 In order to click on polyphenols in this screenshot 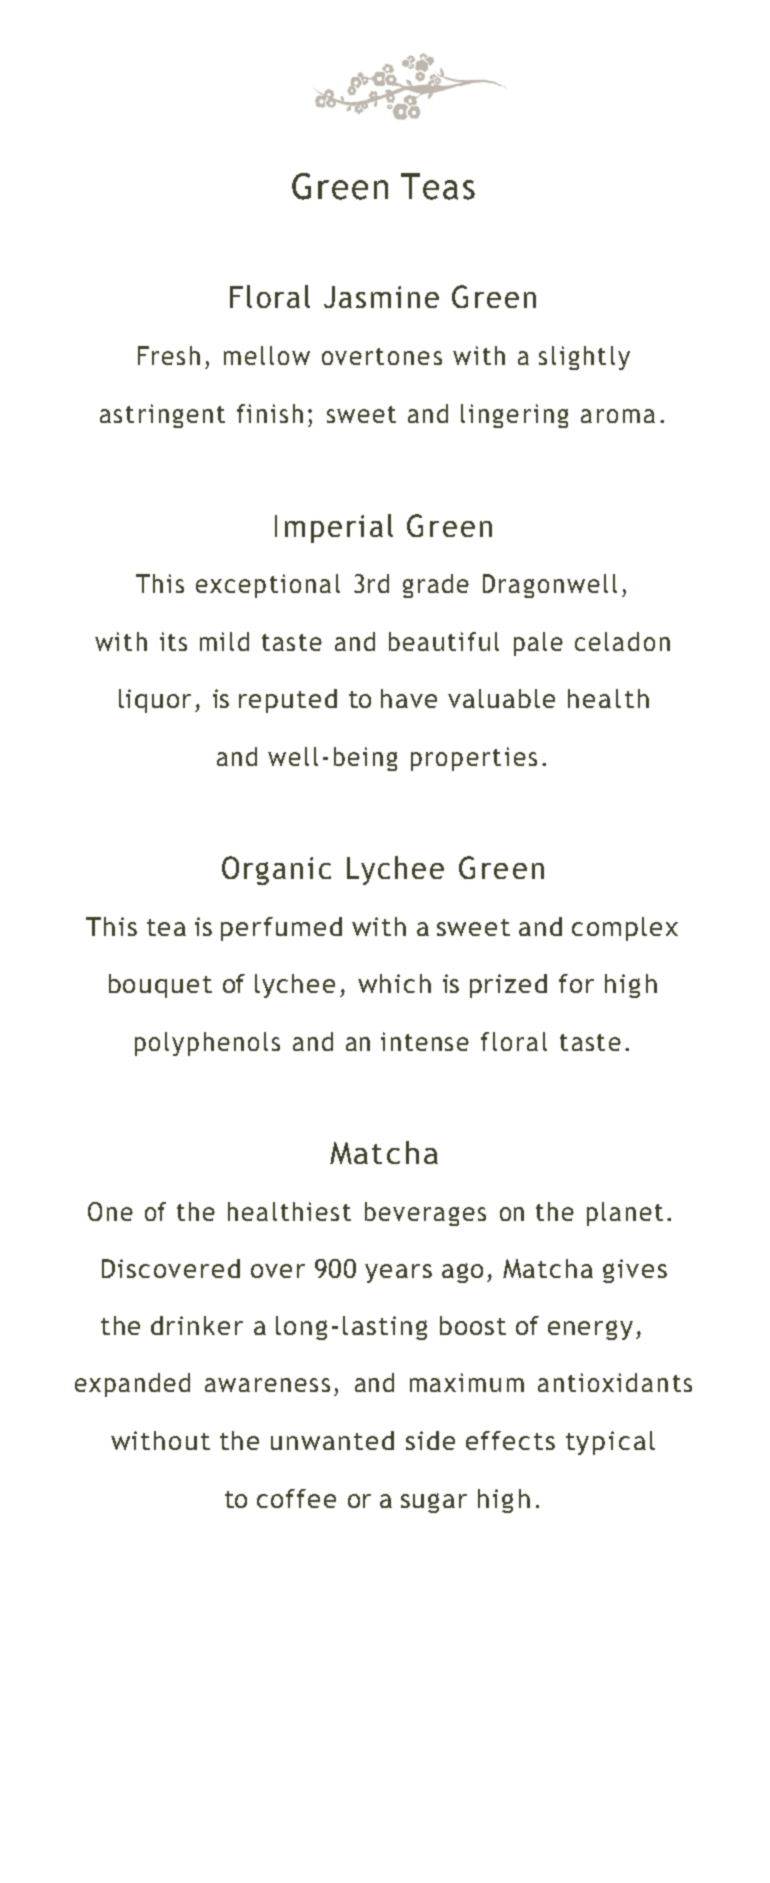, I will do `click(207, 1044)`.
